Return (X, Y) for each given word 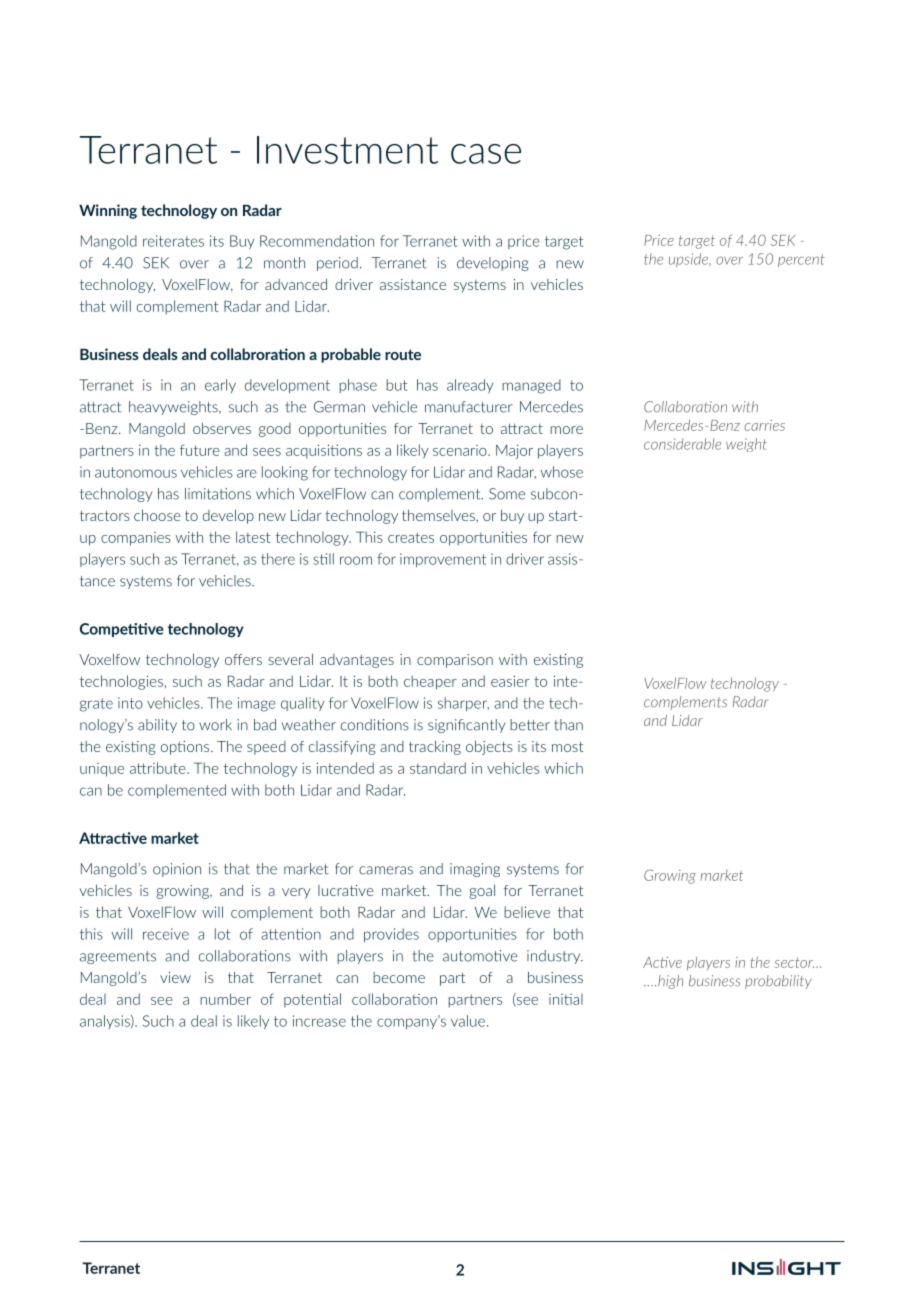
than (568, 725)
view (175, 977)
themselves (439, 515)
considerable (682, 444)
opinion (177, 870)
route (403, 354)
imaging (475, 870)
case (486, 154)
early (220, 386)
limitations (218, 494)
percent (801, 260)
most (568, 746)
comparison (455, 661)
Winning (108, 211)
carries (764, 425)
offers (243, 659)
